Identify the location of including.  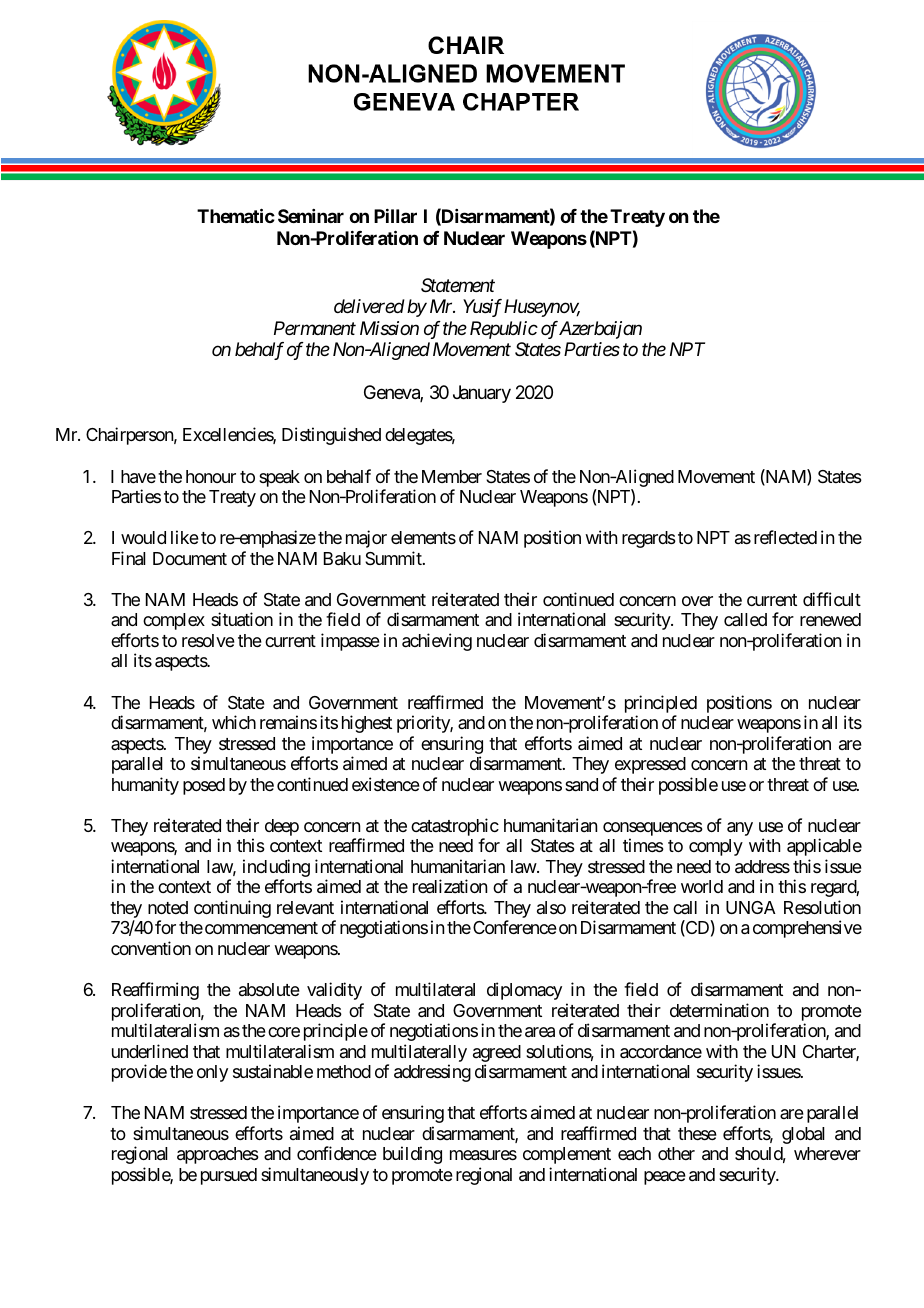
(276, 869).
